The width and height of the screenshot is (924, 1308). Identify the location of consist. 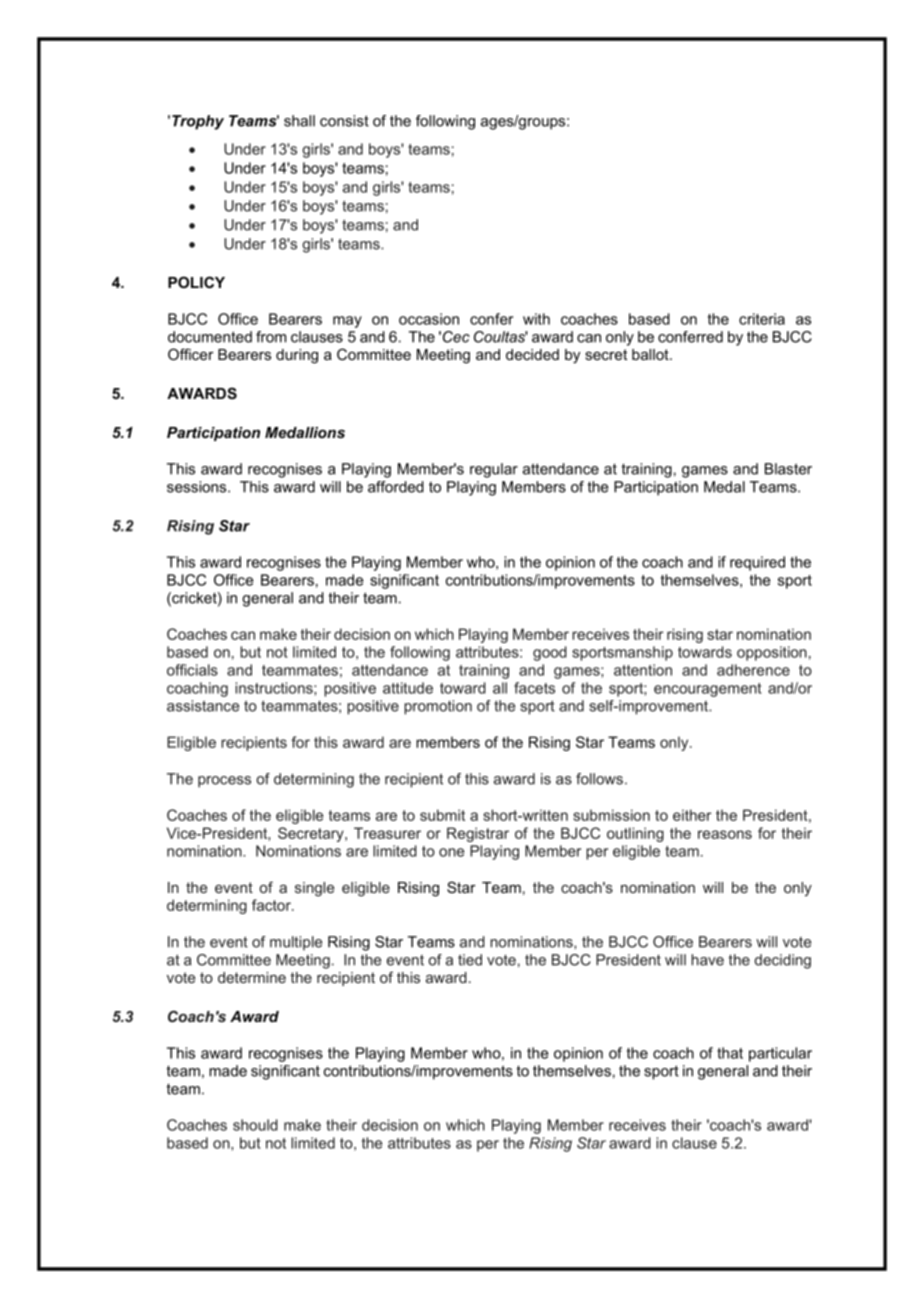
(344, 121).
